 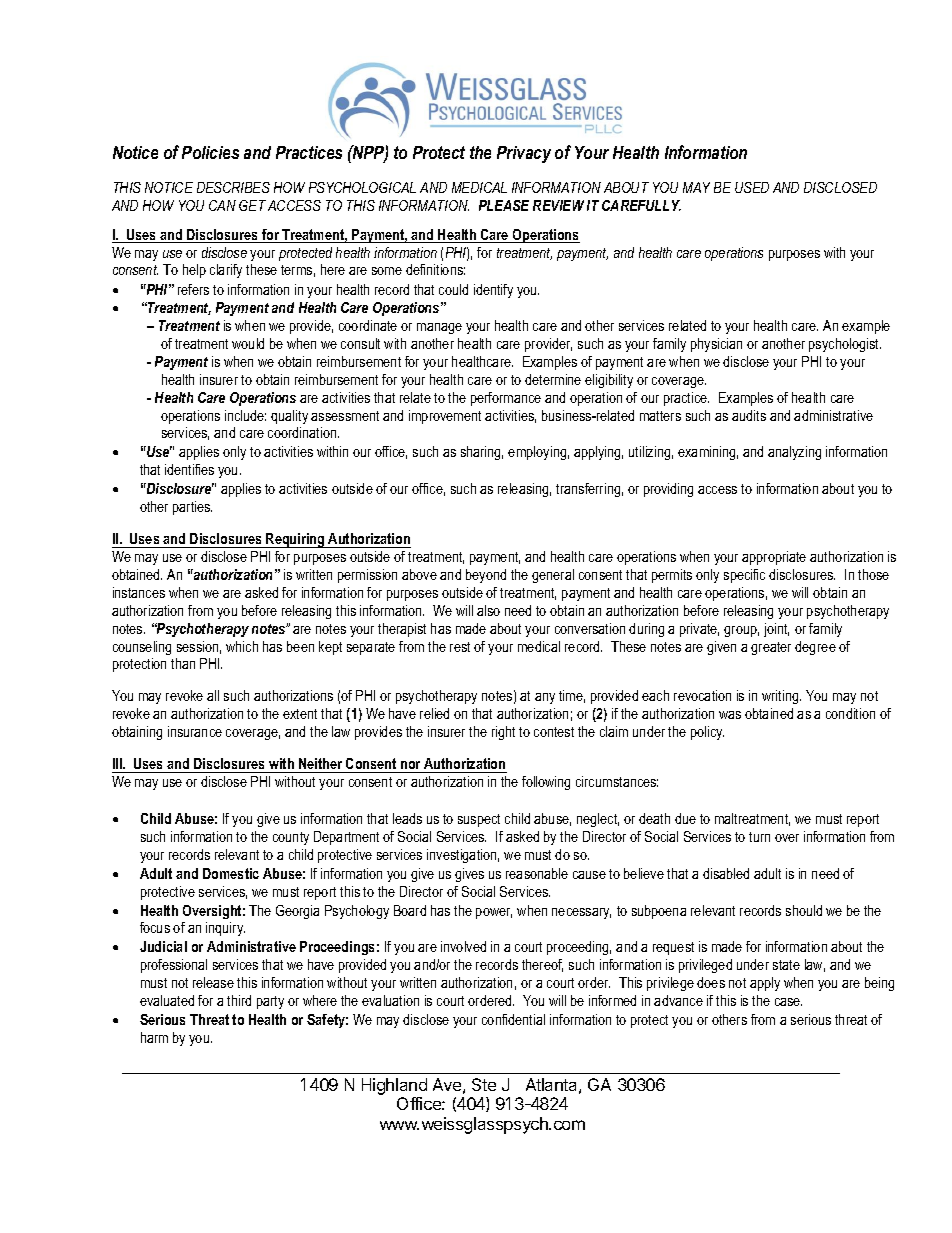 What do you see at coordinates (484, 1084) in the screenshot?
I see `Ste` at bounding box center [484, 1084].
